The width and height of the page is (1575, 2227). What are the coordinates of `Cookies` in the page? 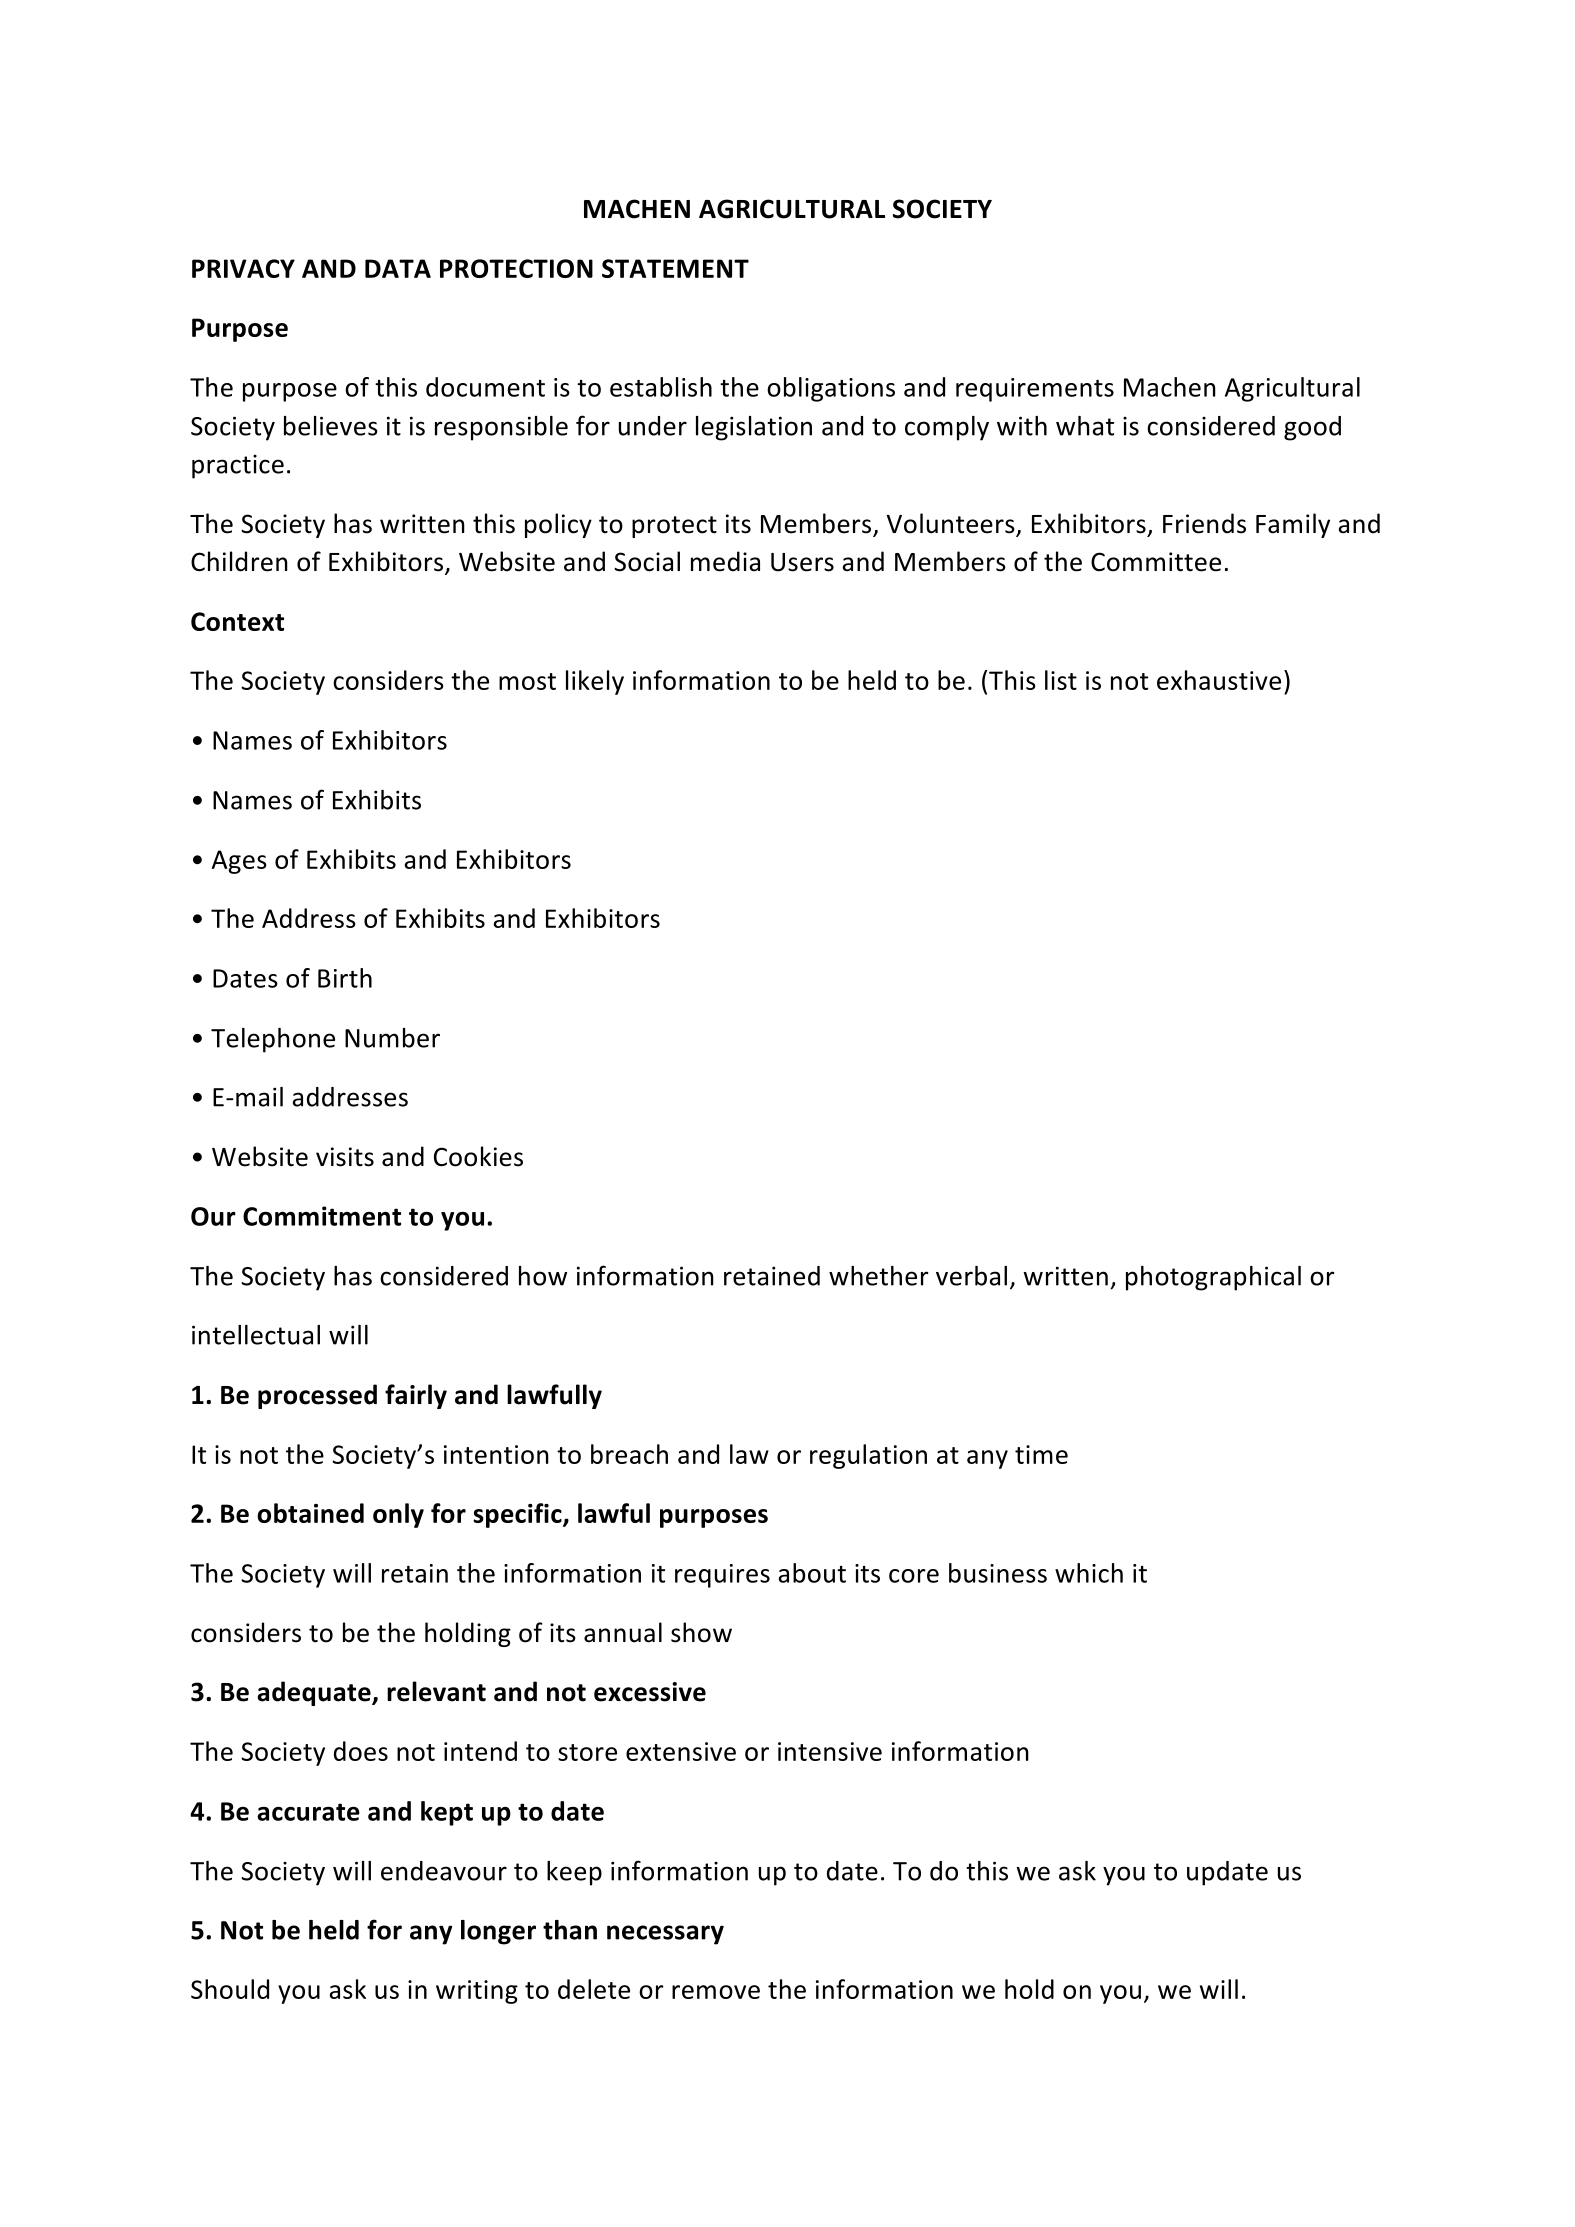 It's located at (478, 1156).
